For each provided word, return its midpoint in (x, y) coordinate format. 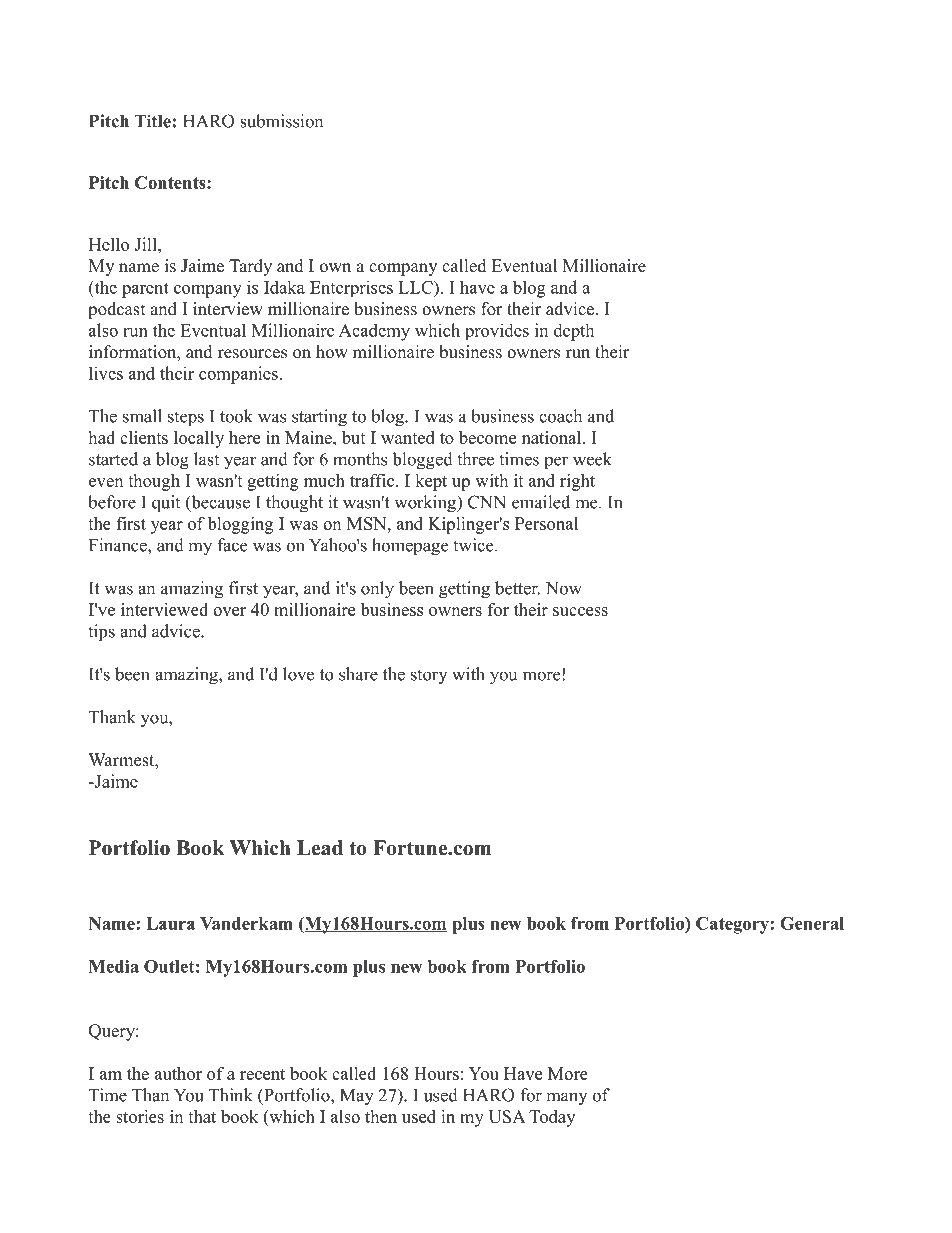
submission (281, 121)
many (566, 1098)
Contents (171, 182)
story (429, 676)
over (229, 611)
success (580, 611)
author (178, 1073)
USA (507, 1116)
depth (574, 332)
